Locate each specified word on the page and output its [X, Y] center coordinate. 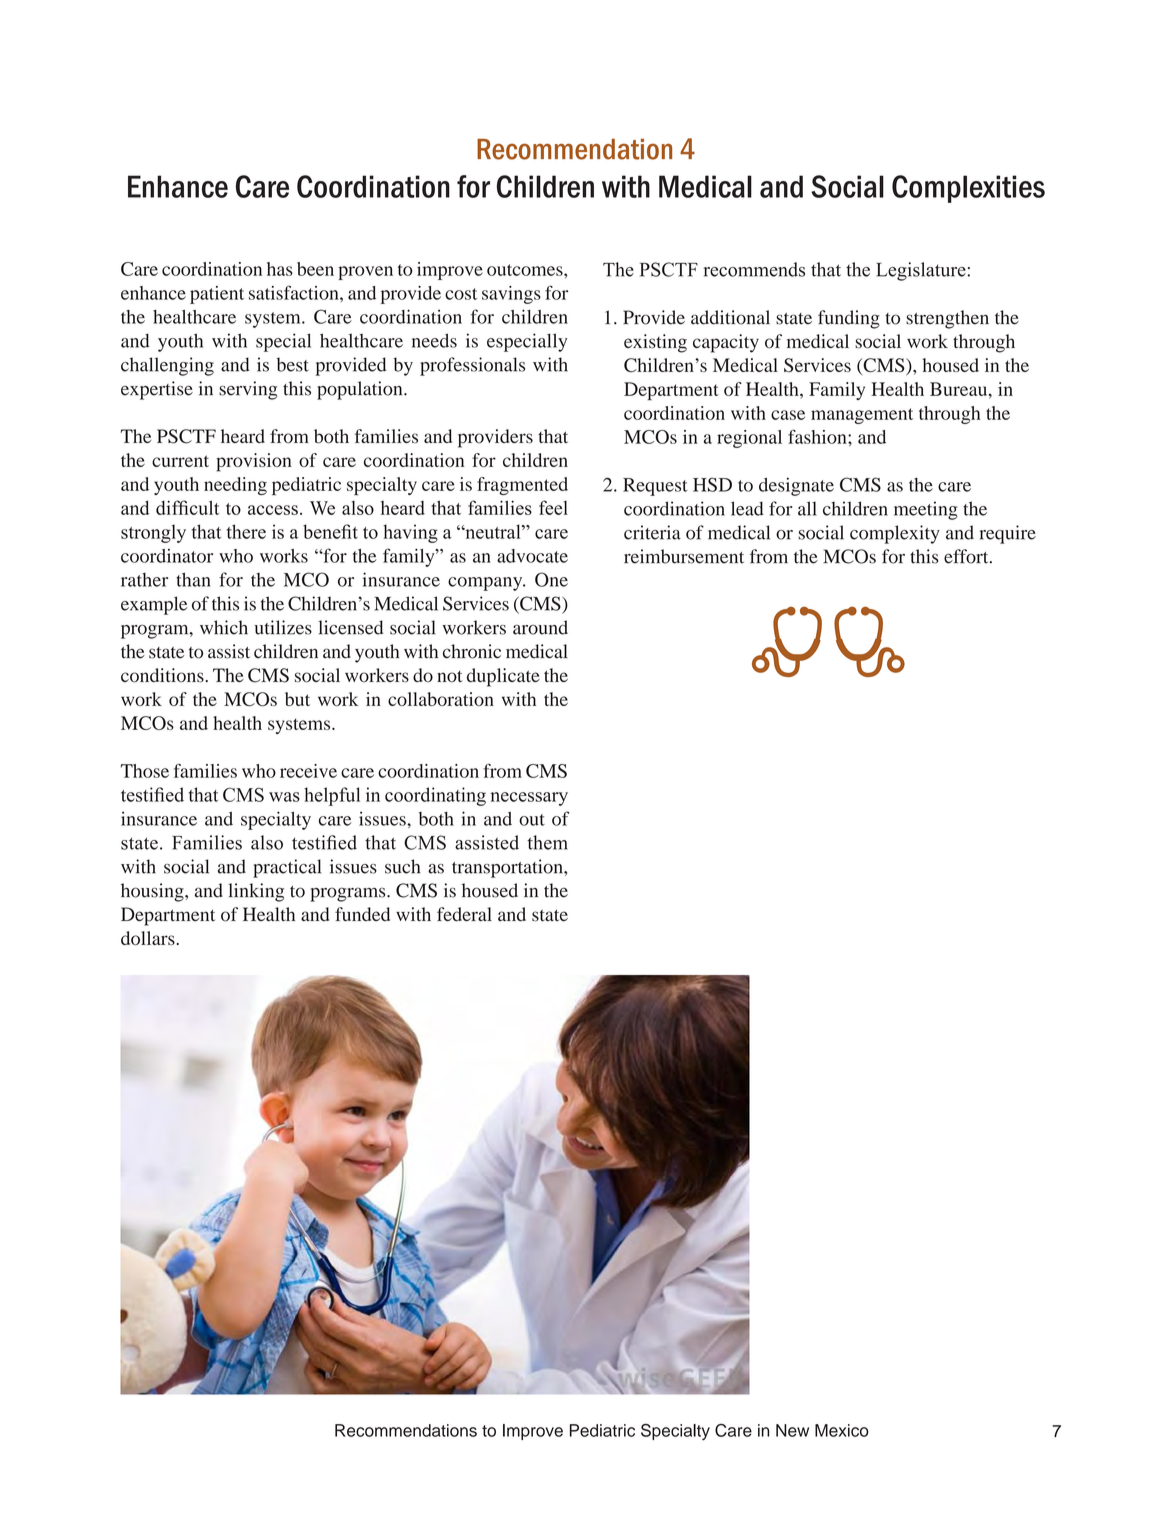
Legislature [922, 271]
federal [464, 914]
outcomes [526, 270]
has [280, 269]
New [792, 1430]
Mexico [842, 1430]
